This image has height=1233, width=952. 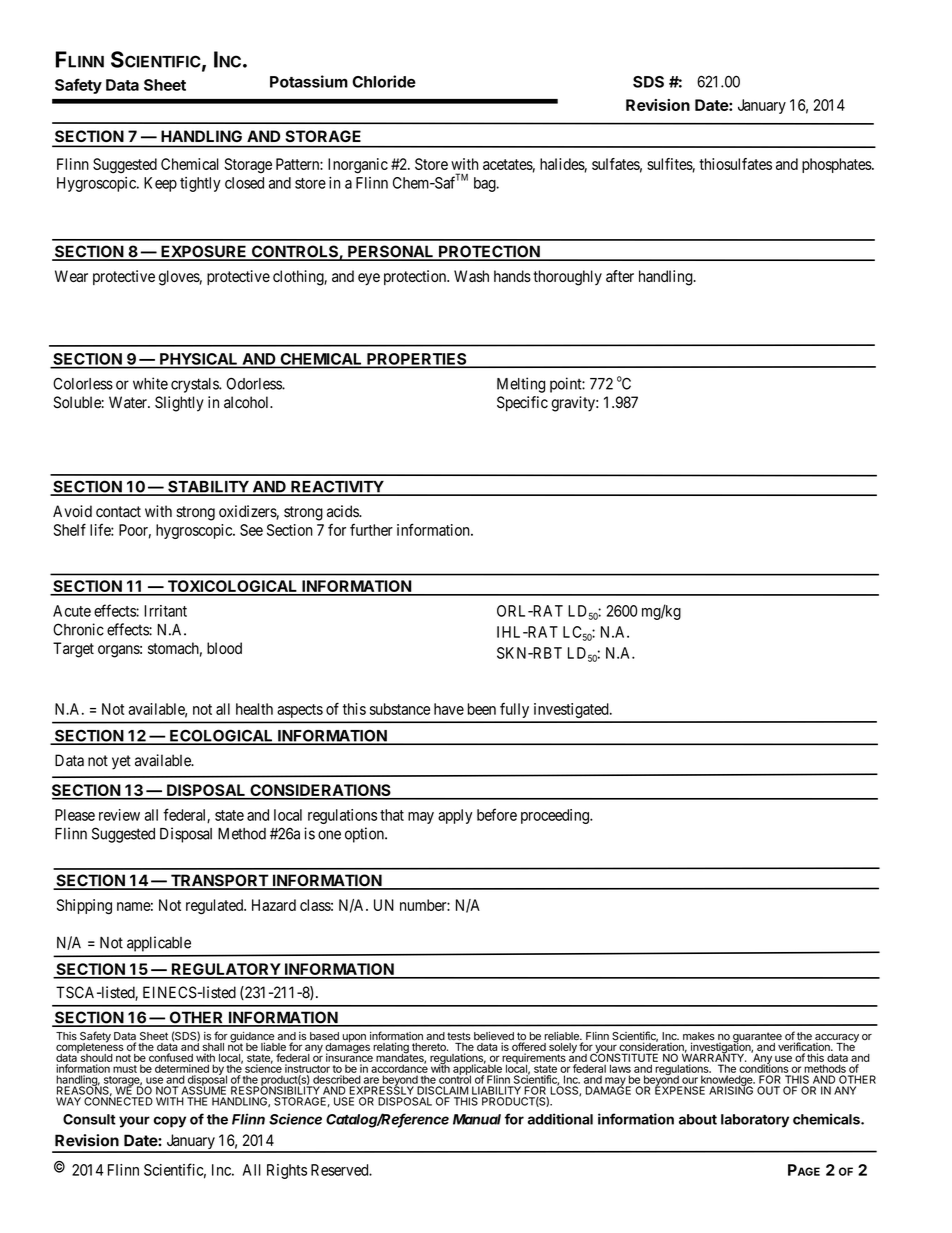 What do you see at coordinates (160, 184) in the image?
I see `Keep` at bounding box center [160, 184].
